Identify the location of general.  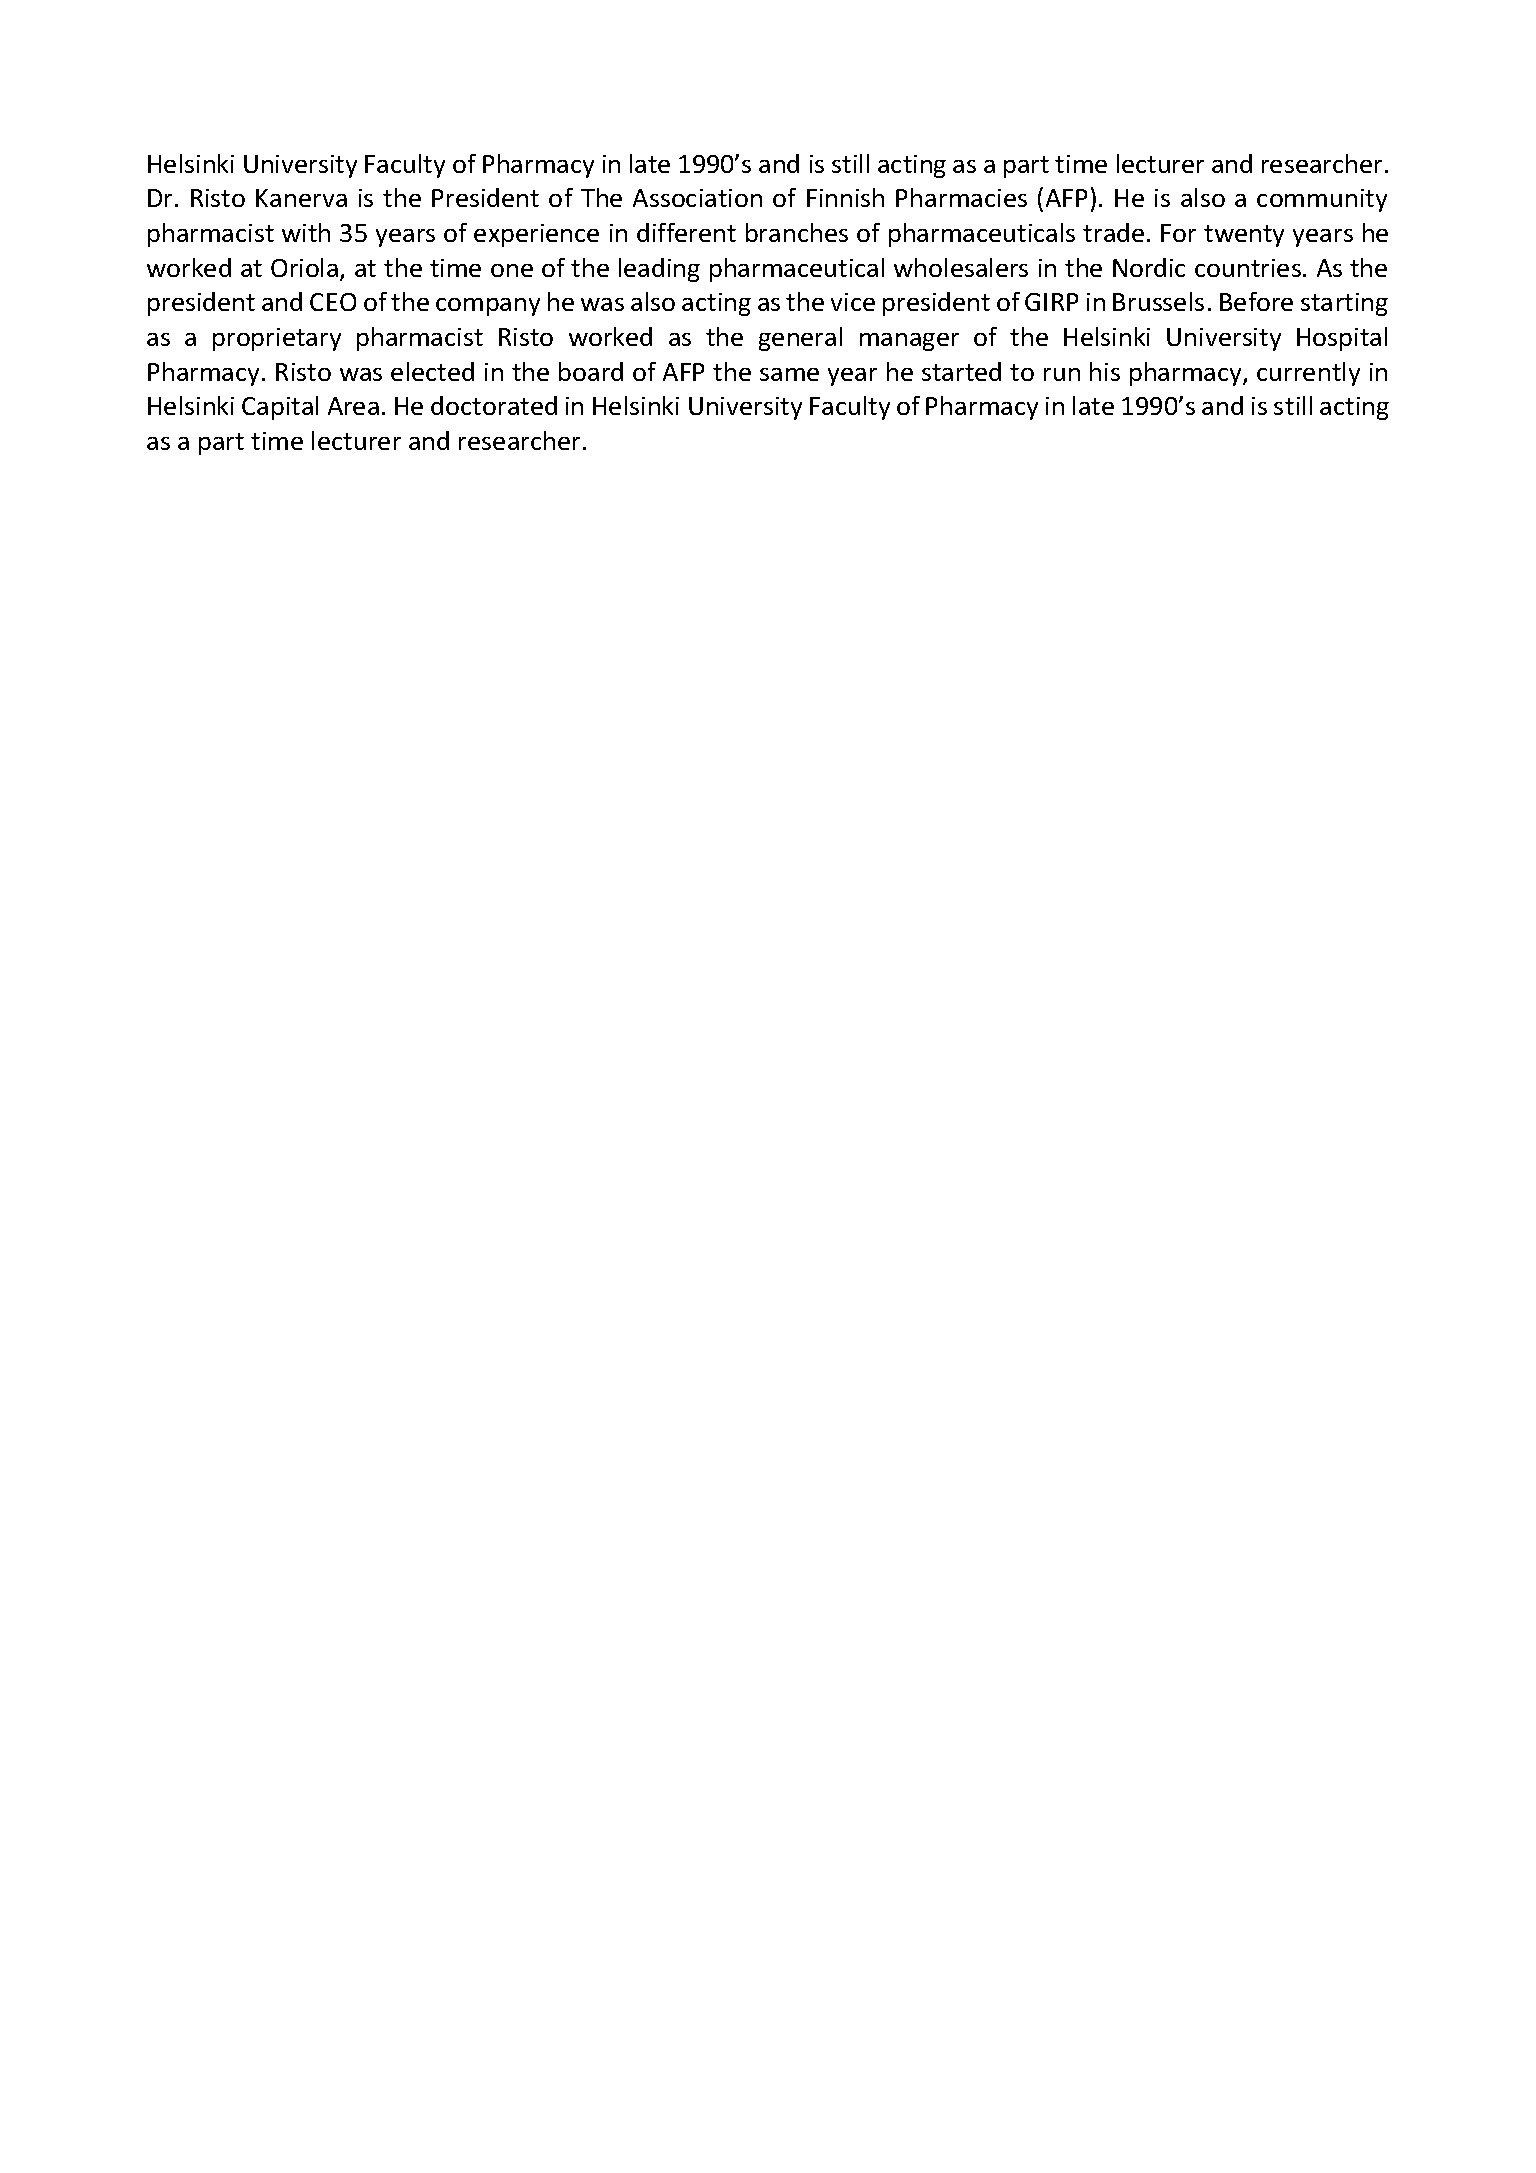
(800, 339).
